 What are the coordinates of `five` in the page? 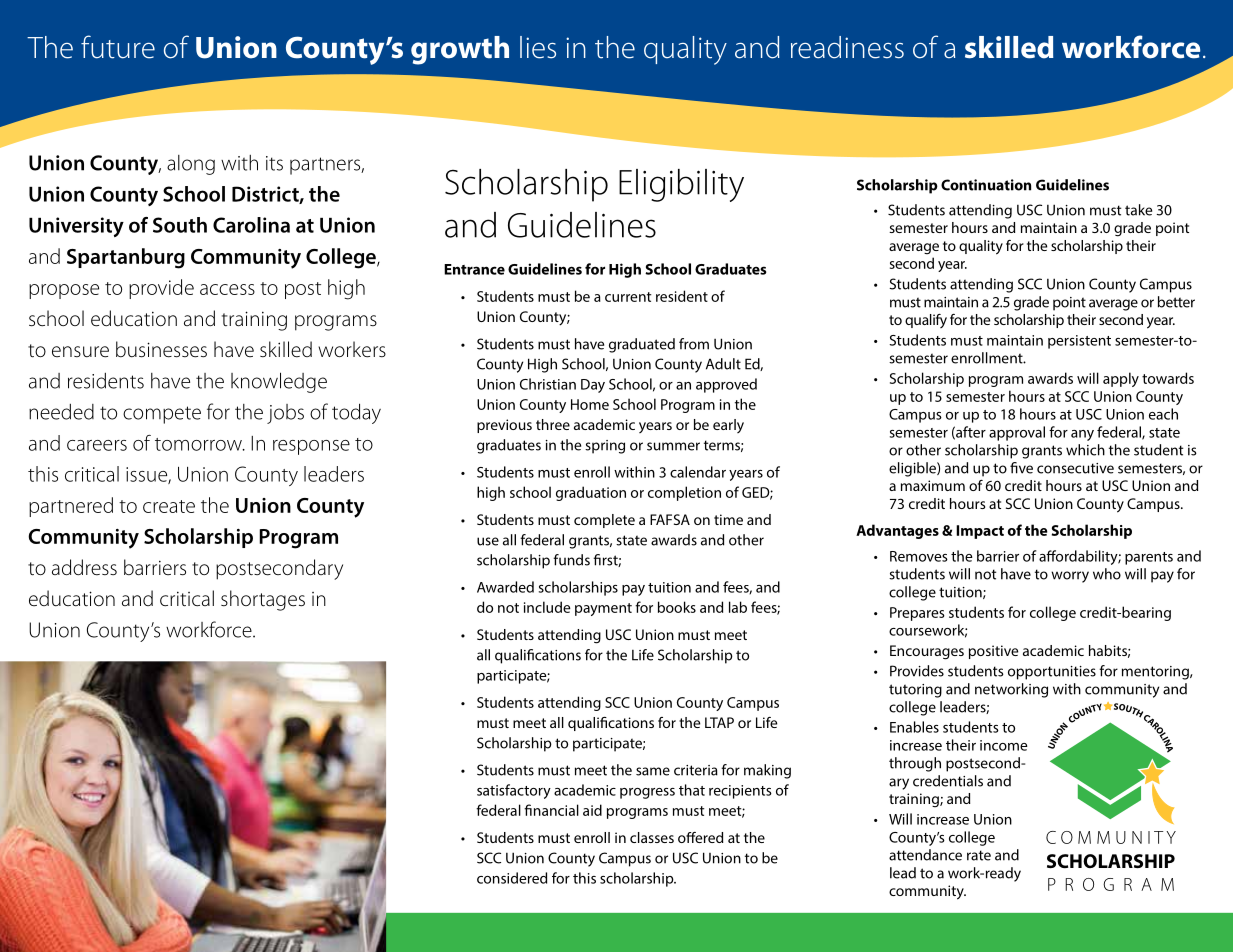 It's located at (1021, 468).
